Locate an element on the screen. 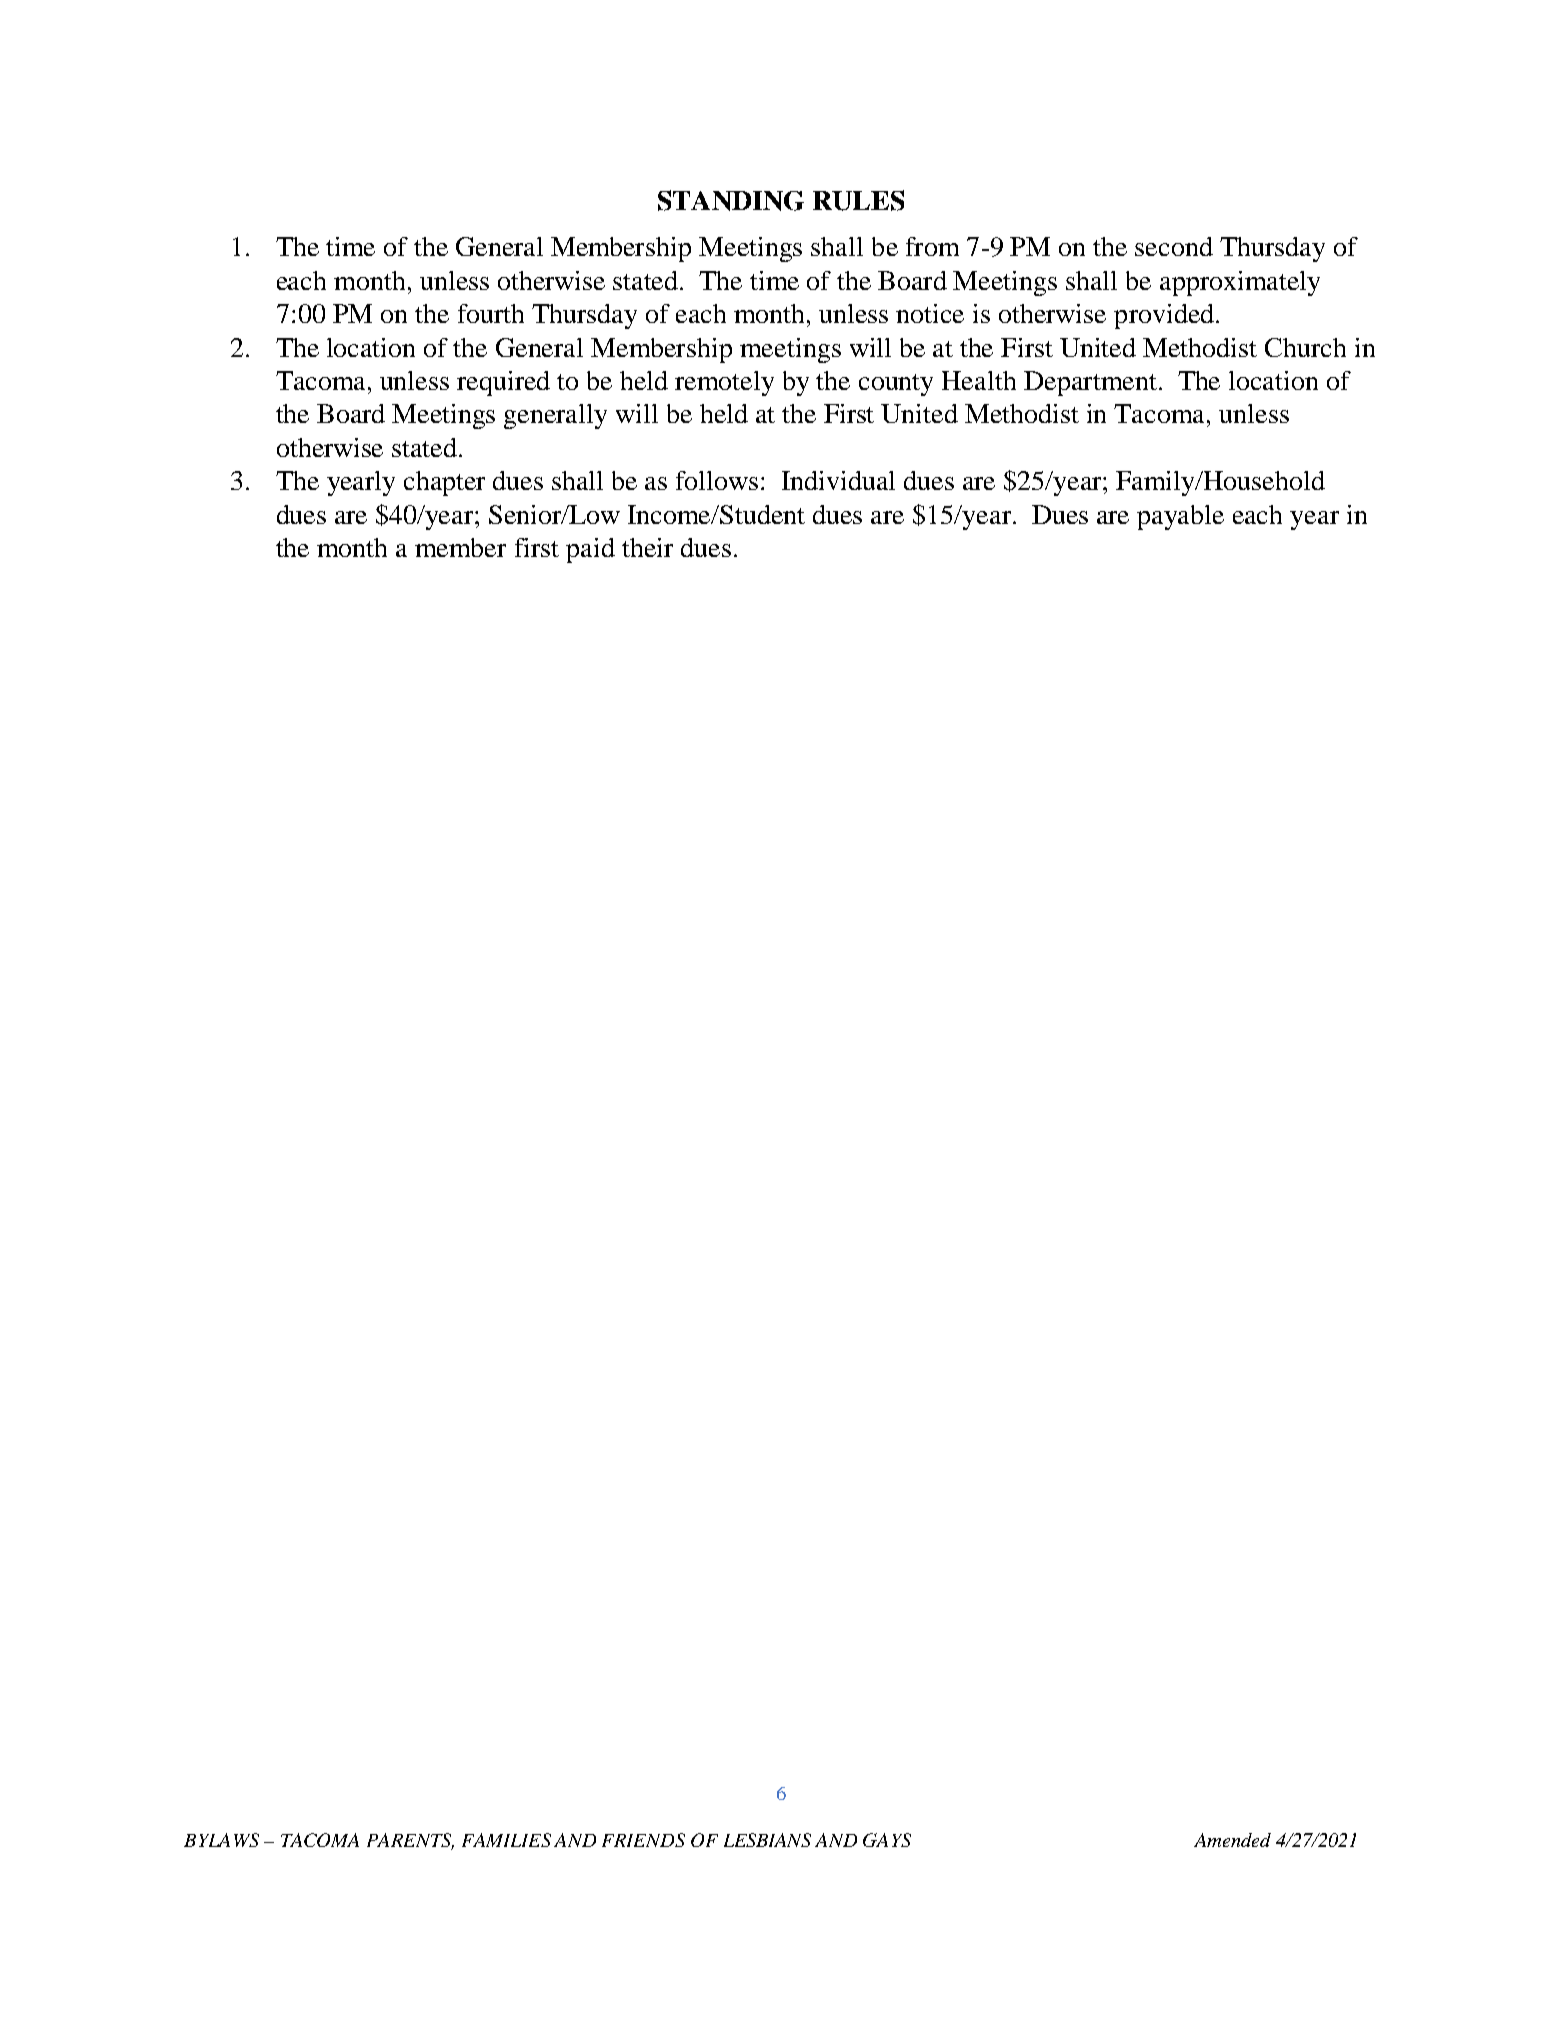 The image size is (1562, 2022). PARENTS is located at coordinates (410, 1841).
